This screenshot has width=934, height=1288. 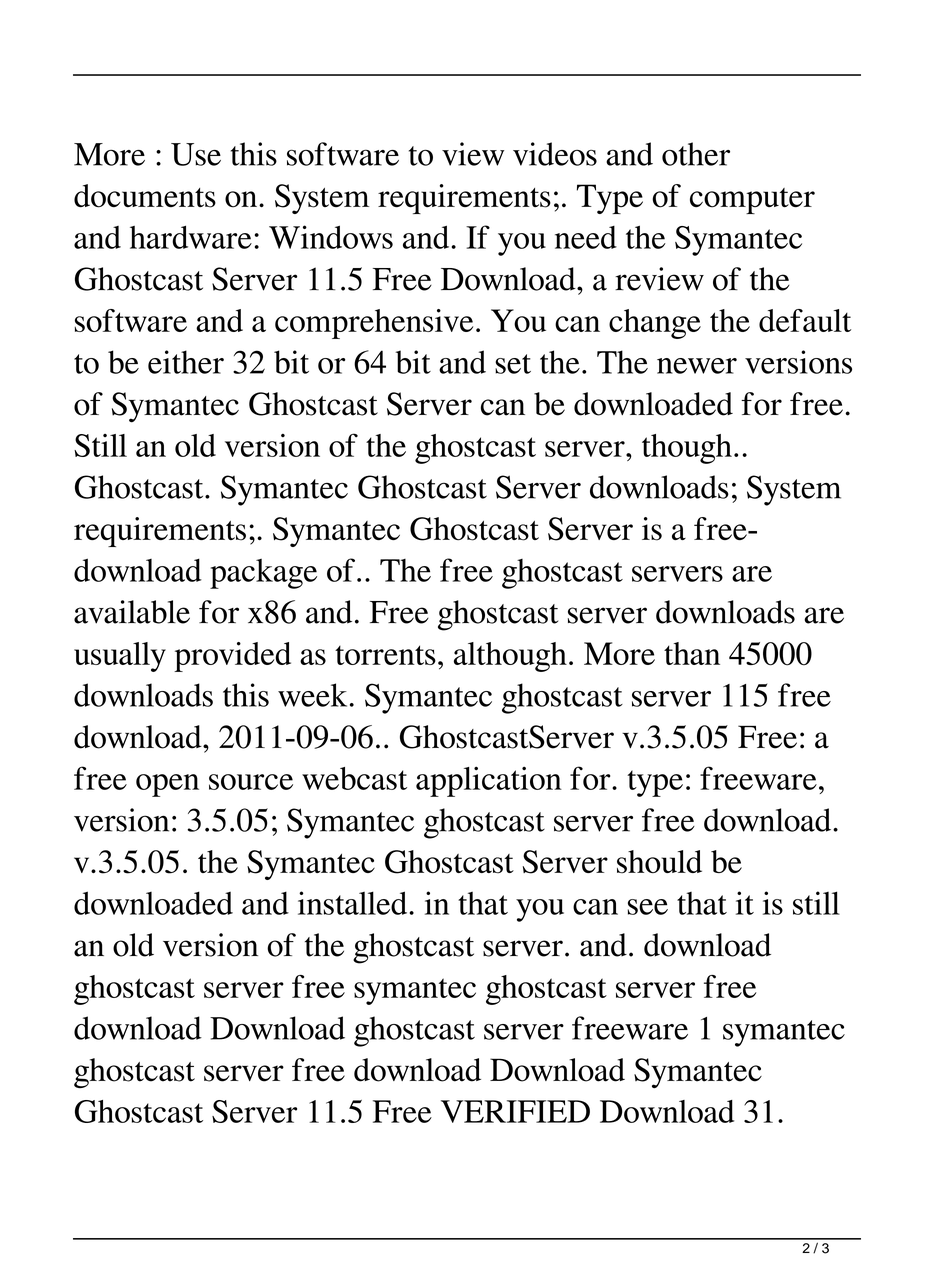 I want to click on computer, so click(x=752, y=201).
